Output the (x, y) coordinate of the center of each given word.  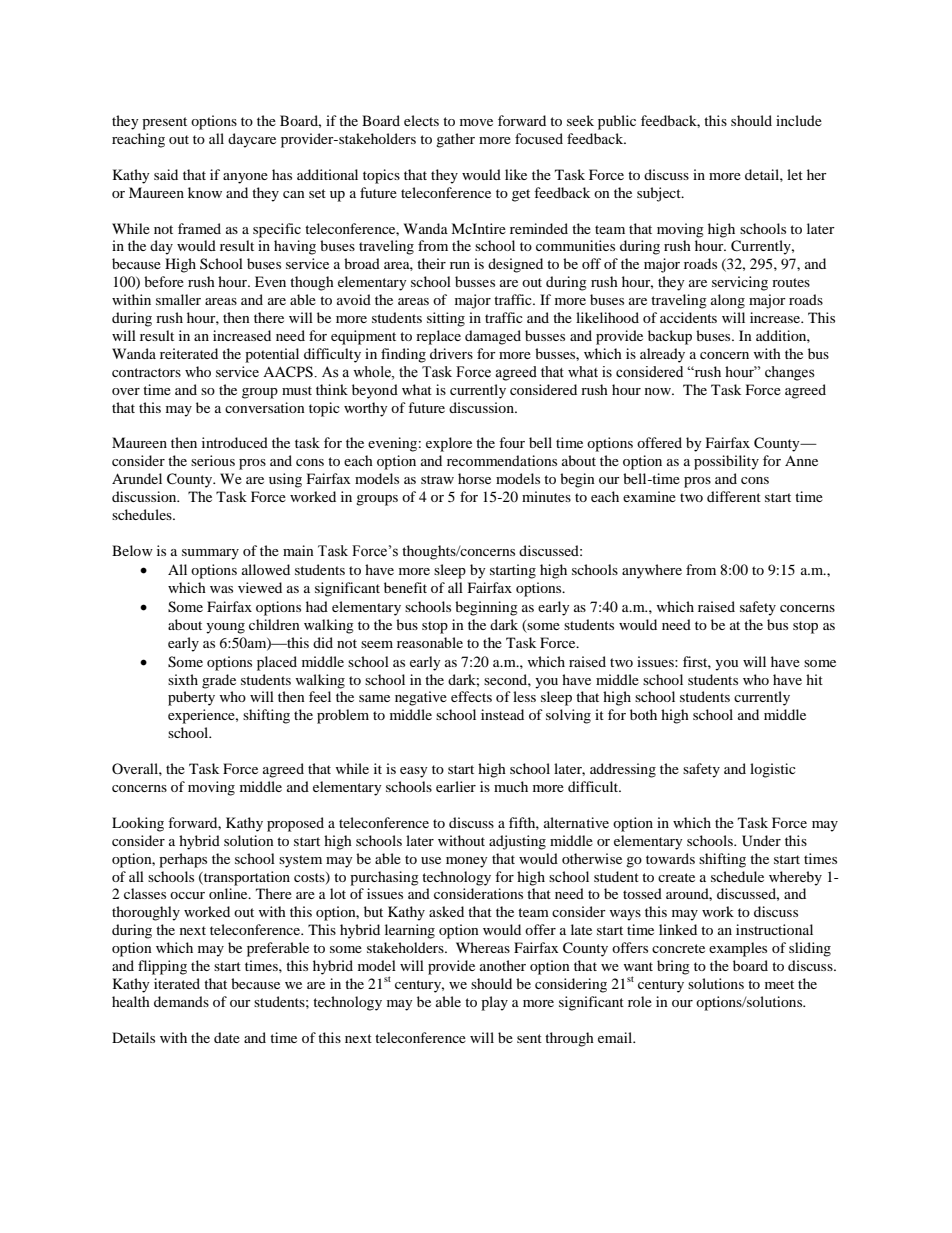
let (795, 174)
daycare (252, 140)
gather (455, 140)
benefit (405, 587)
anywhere (652, 571)
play (494, 1003)
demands (181, 1001)
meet (779, 984)
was (221, 589)
